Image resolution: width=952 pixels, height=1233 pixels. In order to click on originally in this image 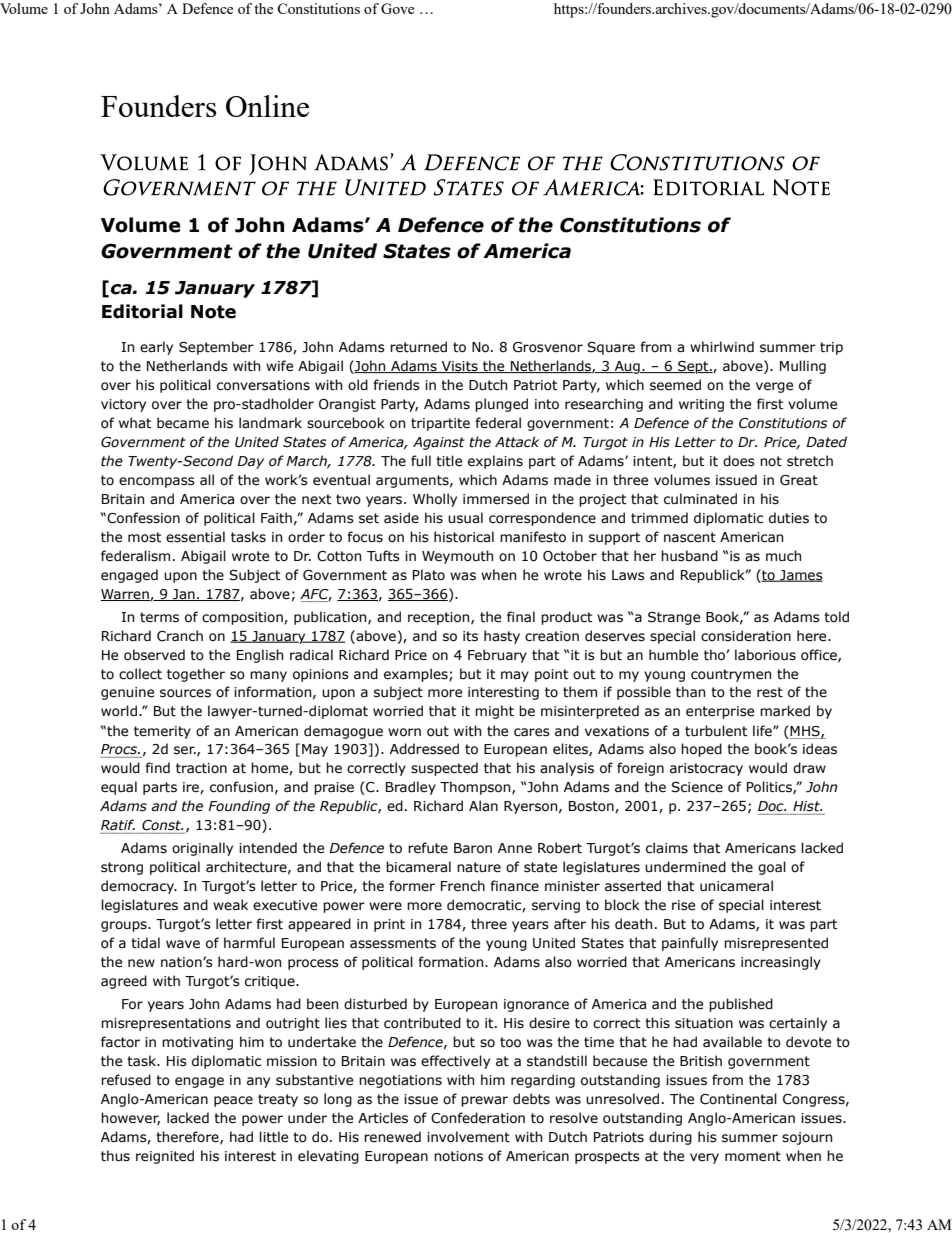, I will do `click(202, 849)`.
